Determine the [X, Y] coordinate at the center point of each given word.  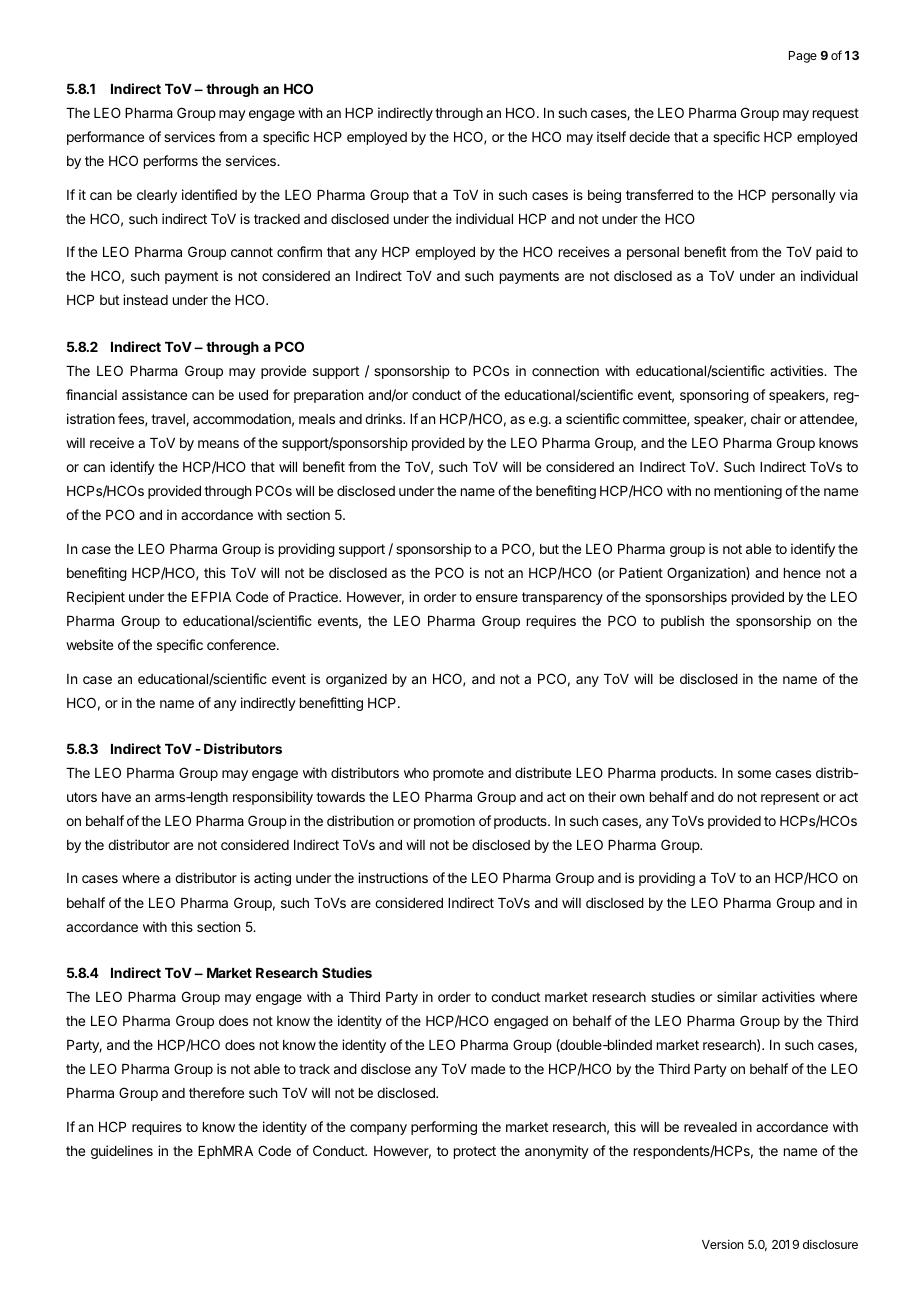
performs [171, 162]
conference [242, 644]
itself [611, 136]
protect [475, 1152]
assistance [154, 394]
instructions [393, 877]
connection [565, 370]
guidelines [122, 1152]
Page [803, 57]
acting [272, 879]
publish [682, 622]
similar [737, 996]
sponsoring [714, 396]
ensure [497, 598]
